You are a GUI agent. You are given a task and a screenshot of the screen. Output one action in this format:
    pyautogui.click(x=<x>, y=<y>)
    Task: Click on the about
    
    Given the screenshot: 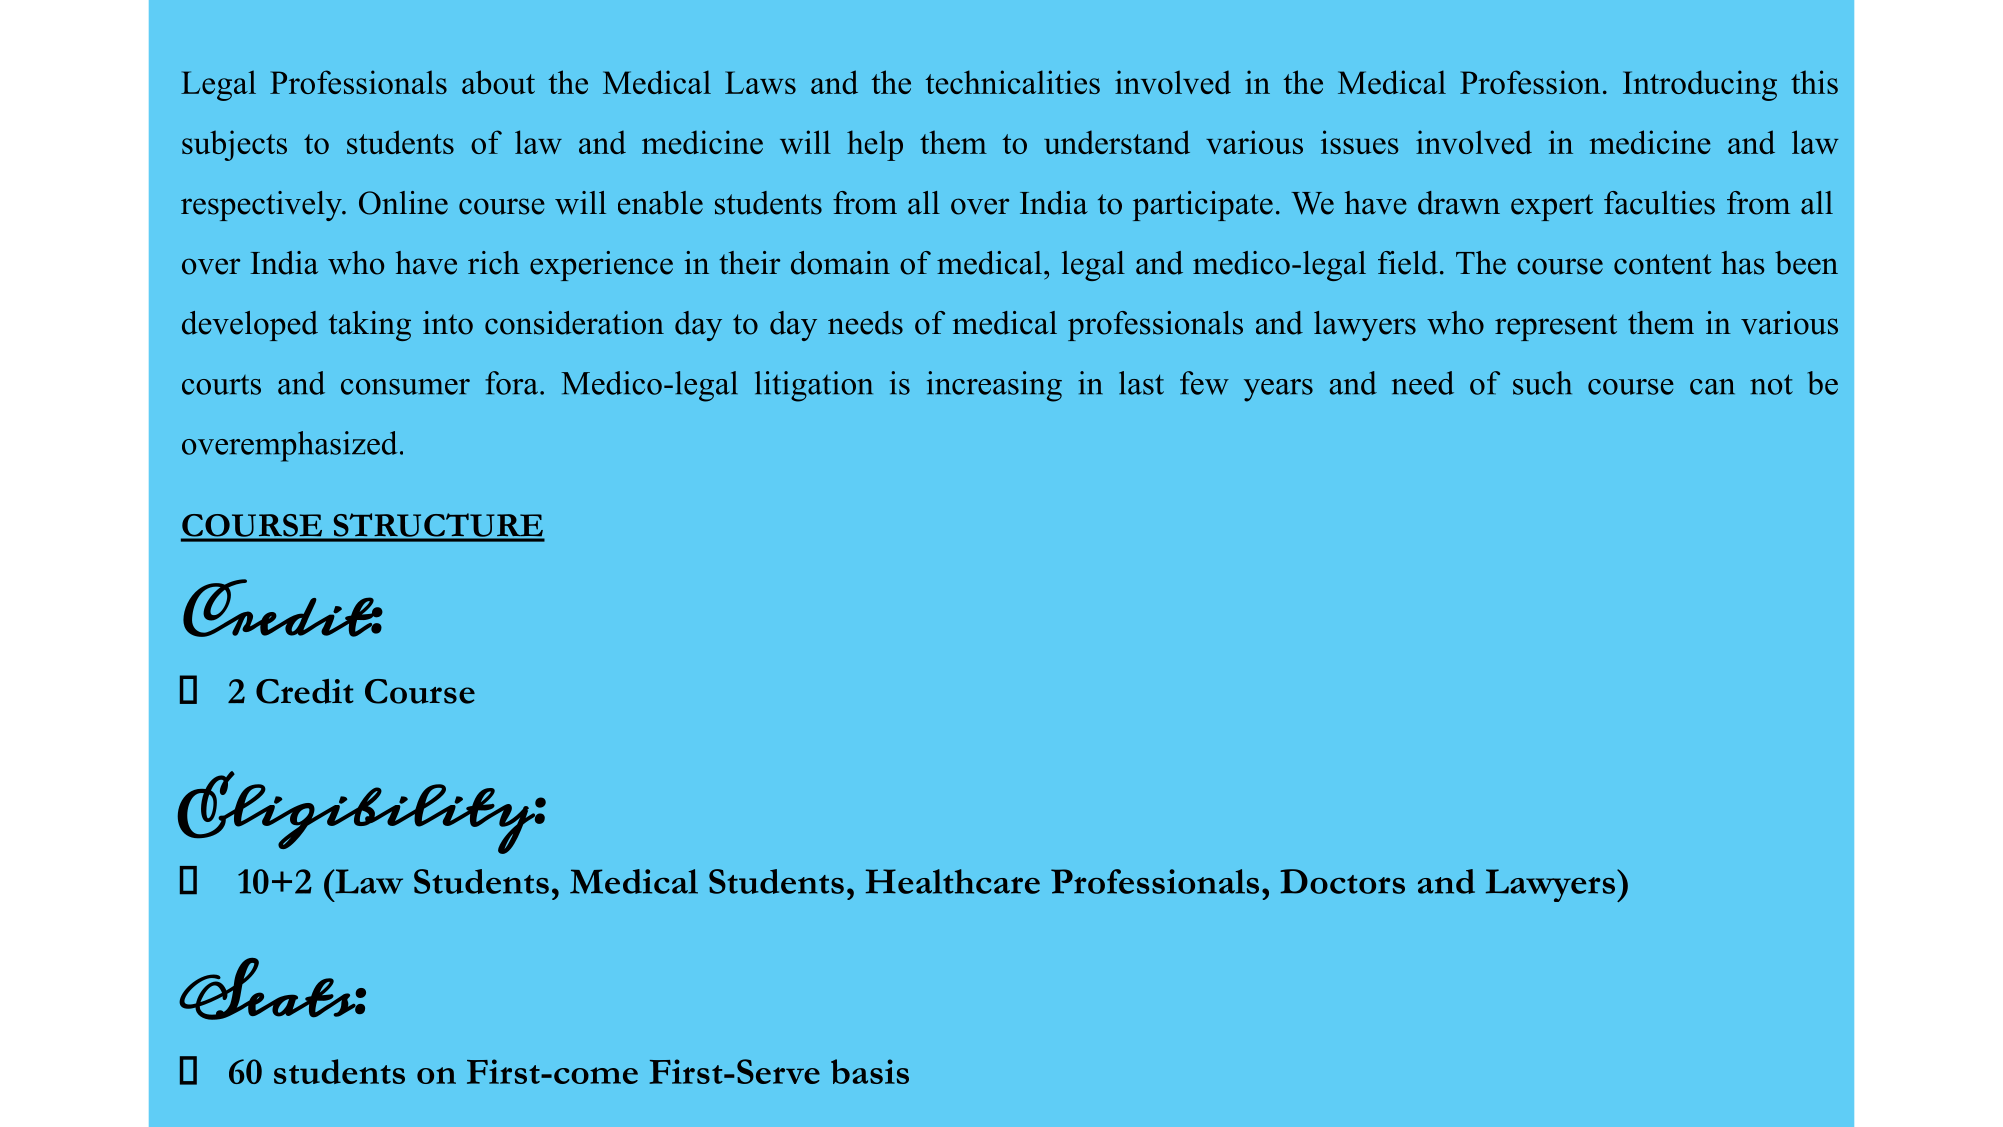 What is the action you would take?
    pyautogui.click(x=498, y=82)
